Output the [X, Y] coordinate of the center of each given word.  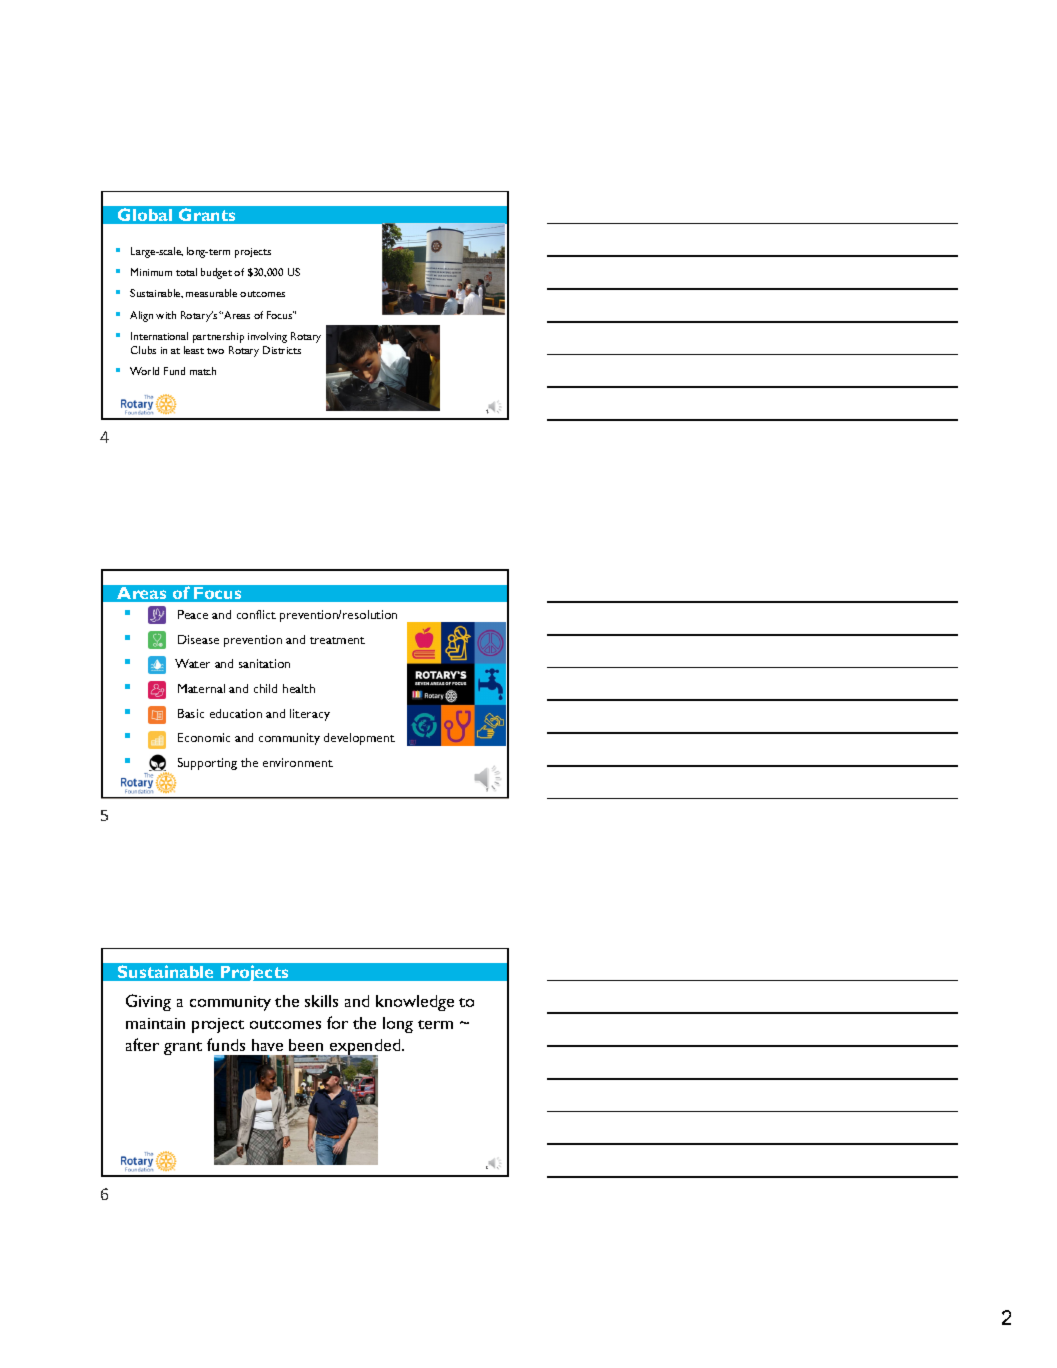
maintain [155, 1023]
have [267, 1045]
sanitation [264, 663]
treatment [337, 640]
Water [192, 663]
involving [267, 337]
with [166, 315]
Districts [282, 350]
